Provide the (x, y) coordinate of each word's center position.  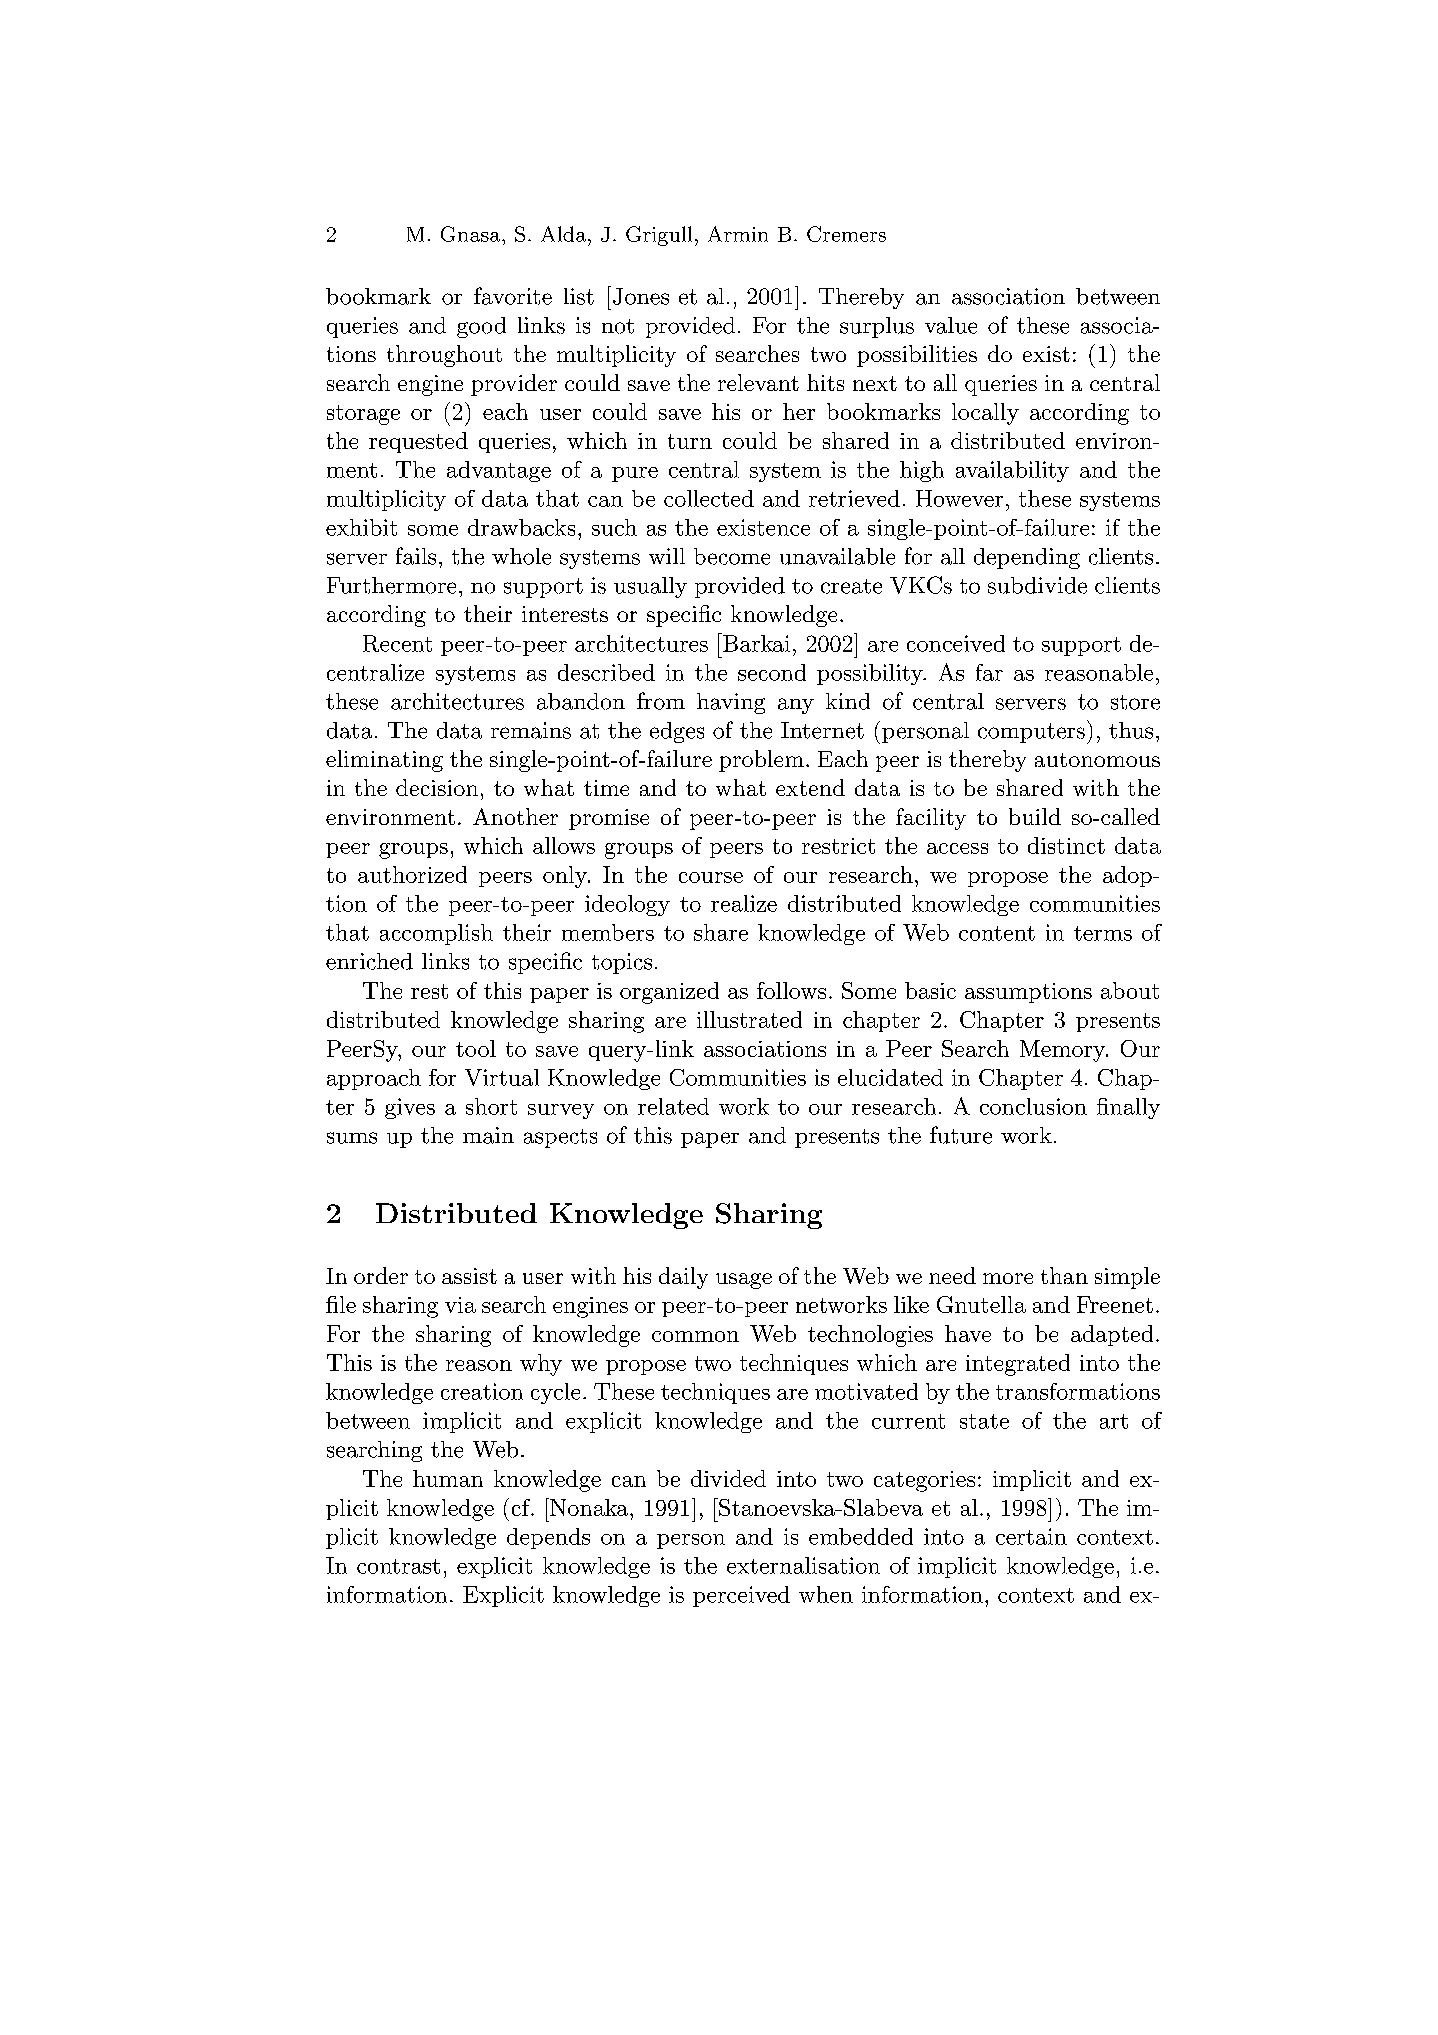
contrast (398, 1566)
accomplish (436, 934)
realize (744, 903)
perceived (741, 1596)
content (997, 933)
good (481, 327)
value (951, 325)
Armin (738, 234)
